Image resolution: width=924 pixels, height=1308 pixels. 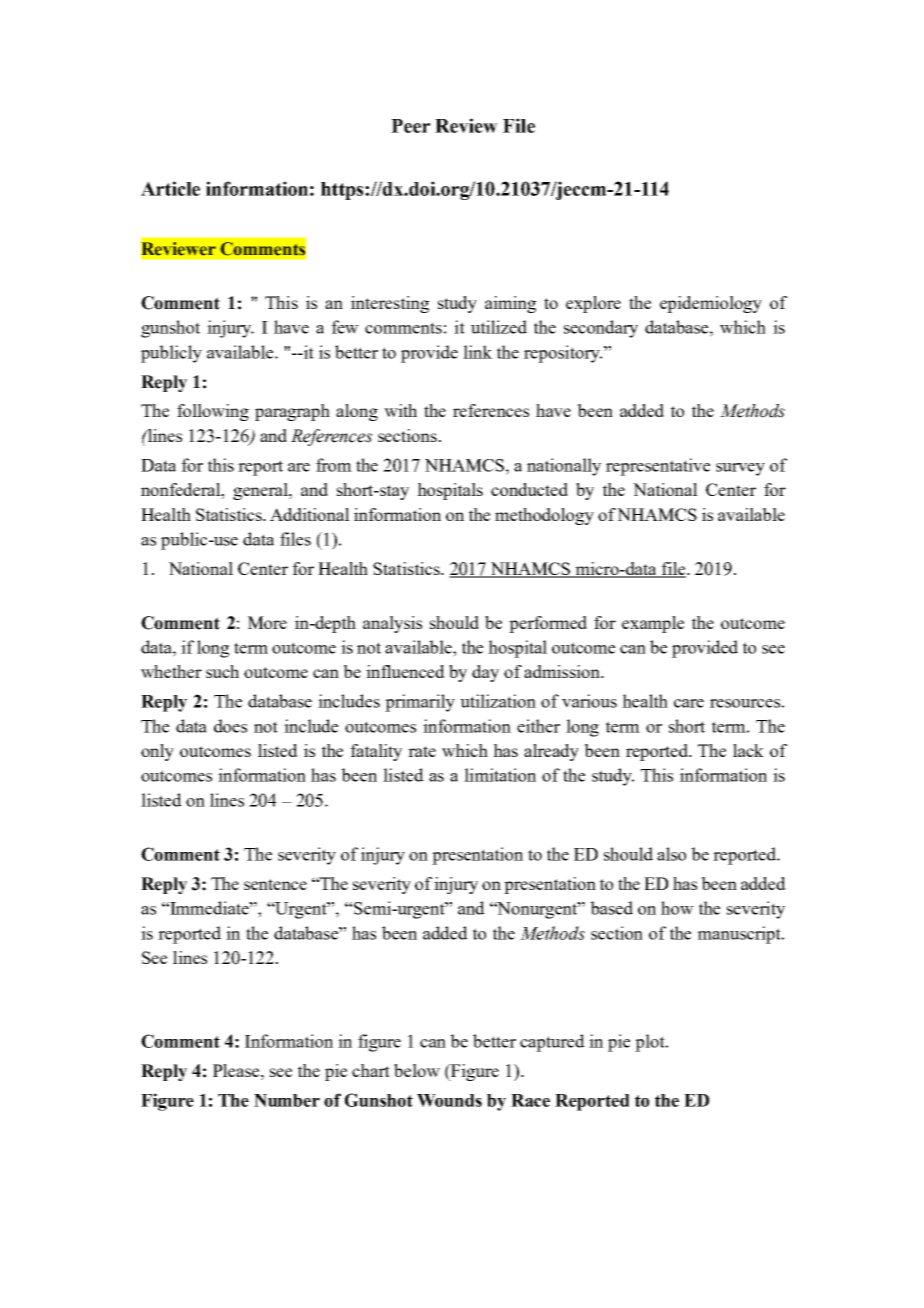 I want to click on plot, so click(x=651, y=1043).
